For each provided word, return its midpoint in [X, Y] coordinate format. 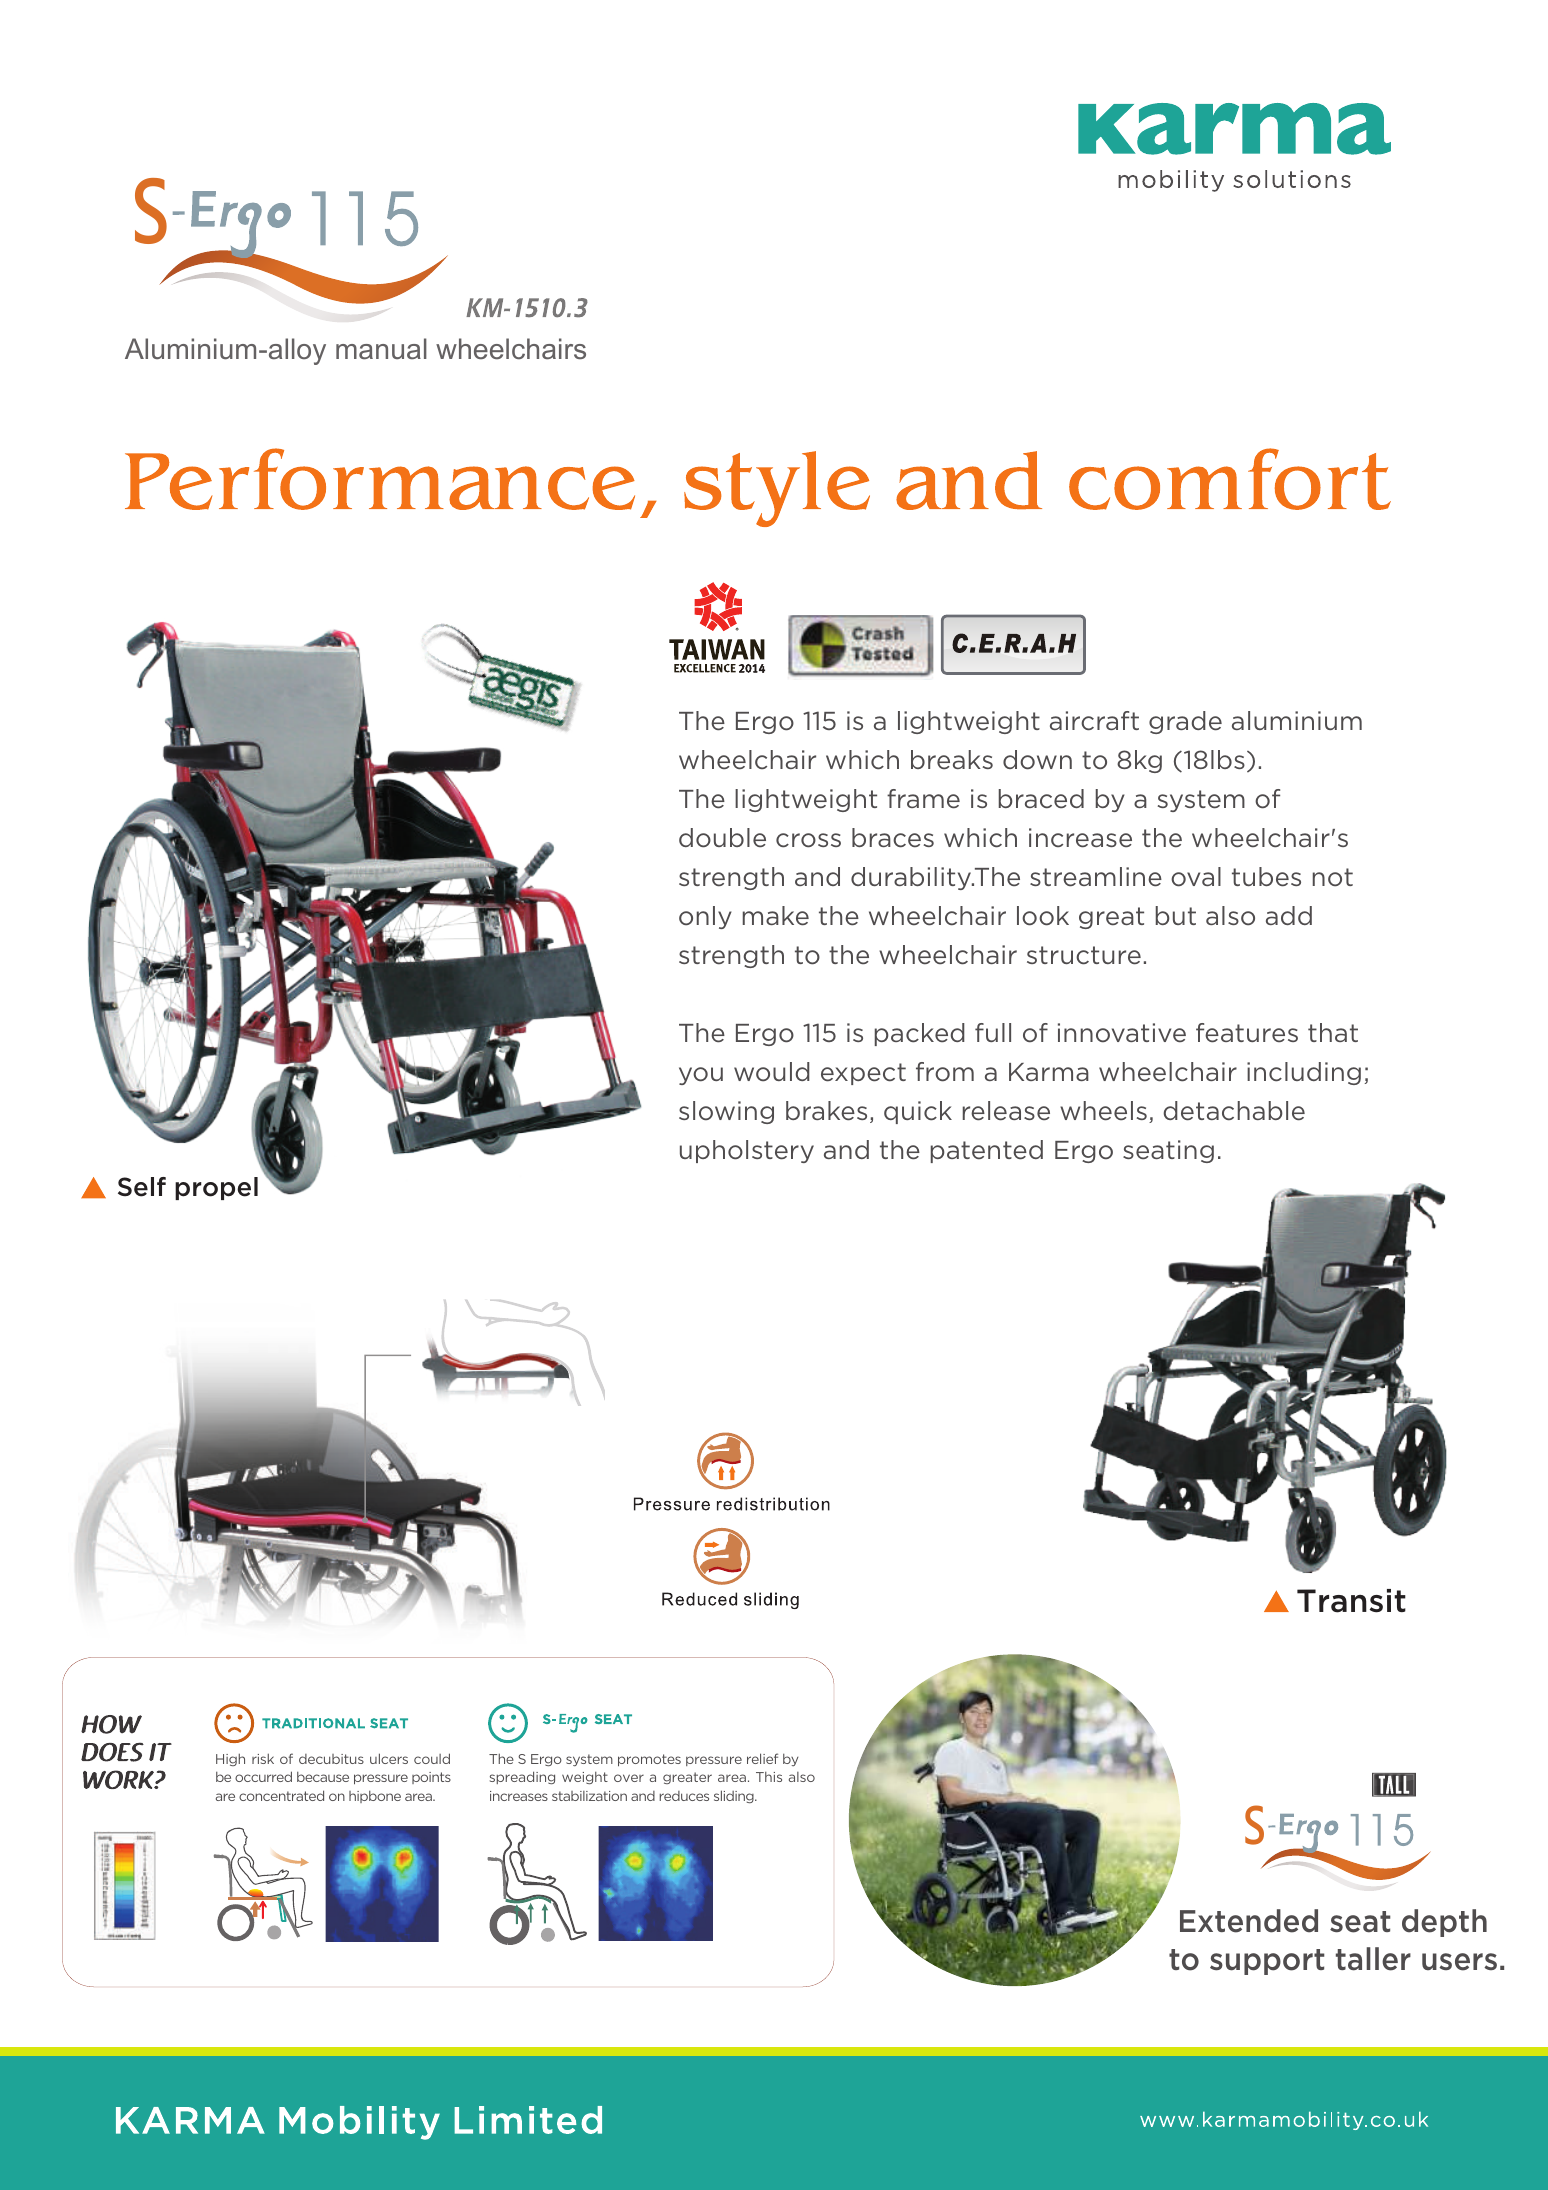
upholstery [747, 1151]
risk [263, 1758]
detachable [1234, 1111]
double [722, 838]
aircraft [1094, 721]
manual [381, 349]
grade [1185, 722]
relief [762, 1758]
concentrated [281, 1795]
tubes [1266, 877]
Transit [1351, 1601]
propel [216, 1188]
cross [808, 840]
